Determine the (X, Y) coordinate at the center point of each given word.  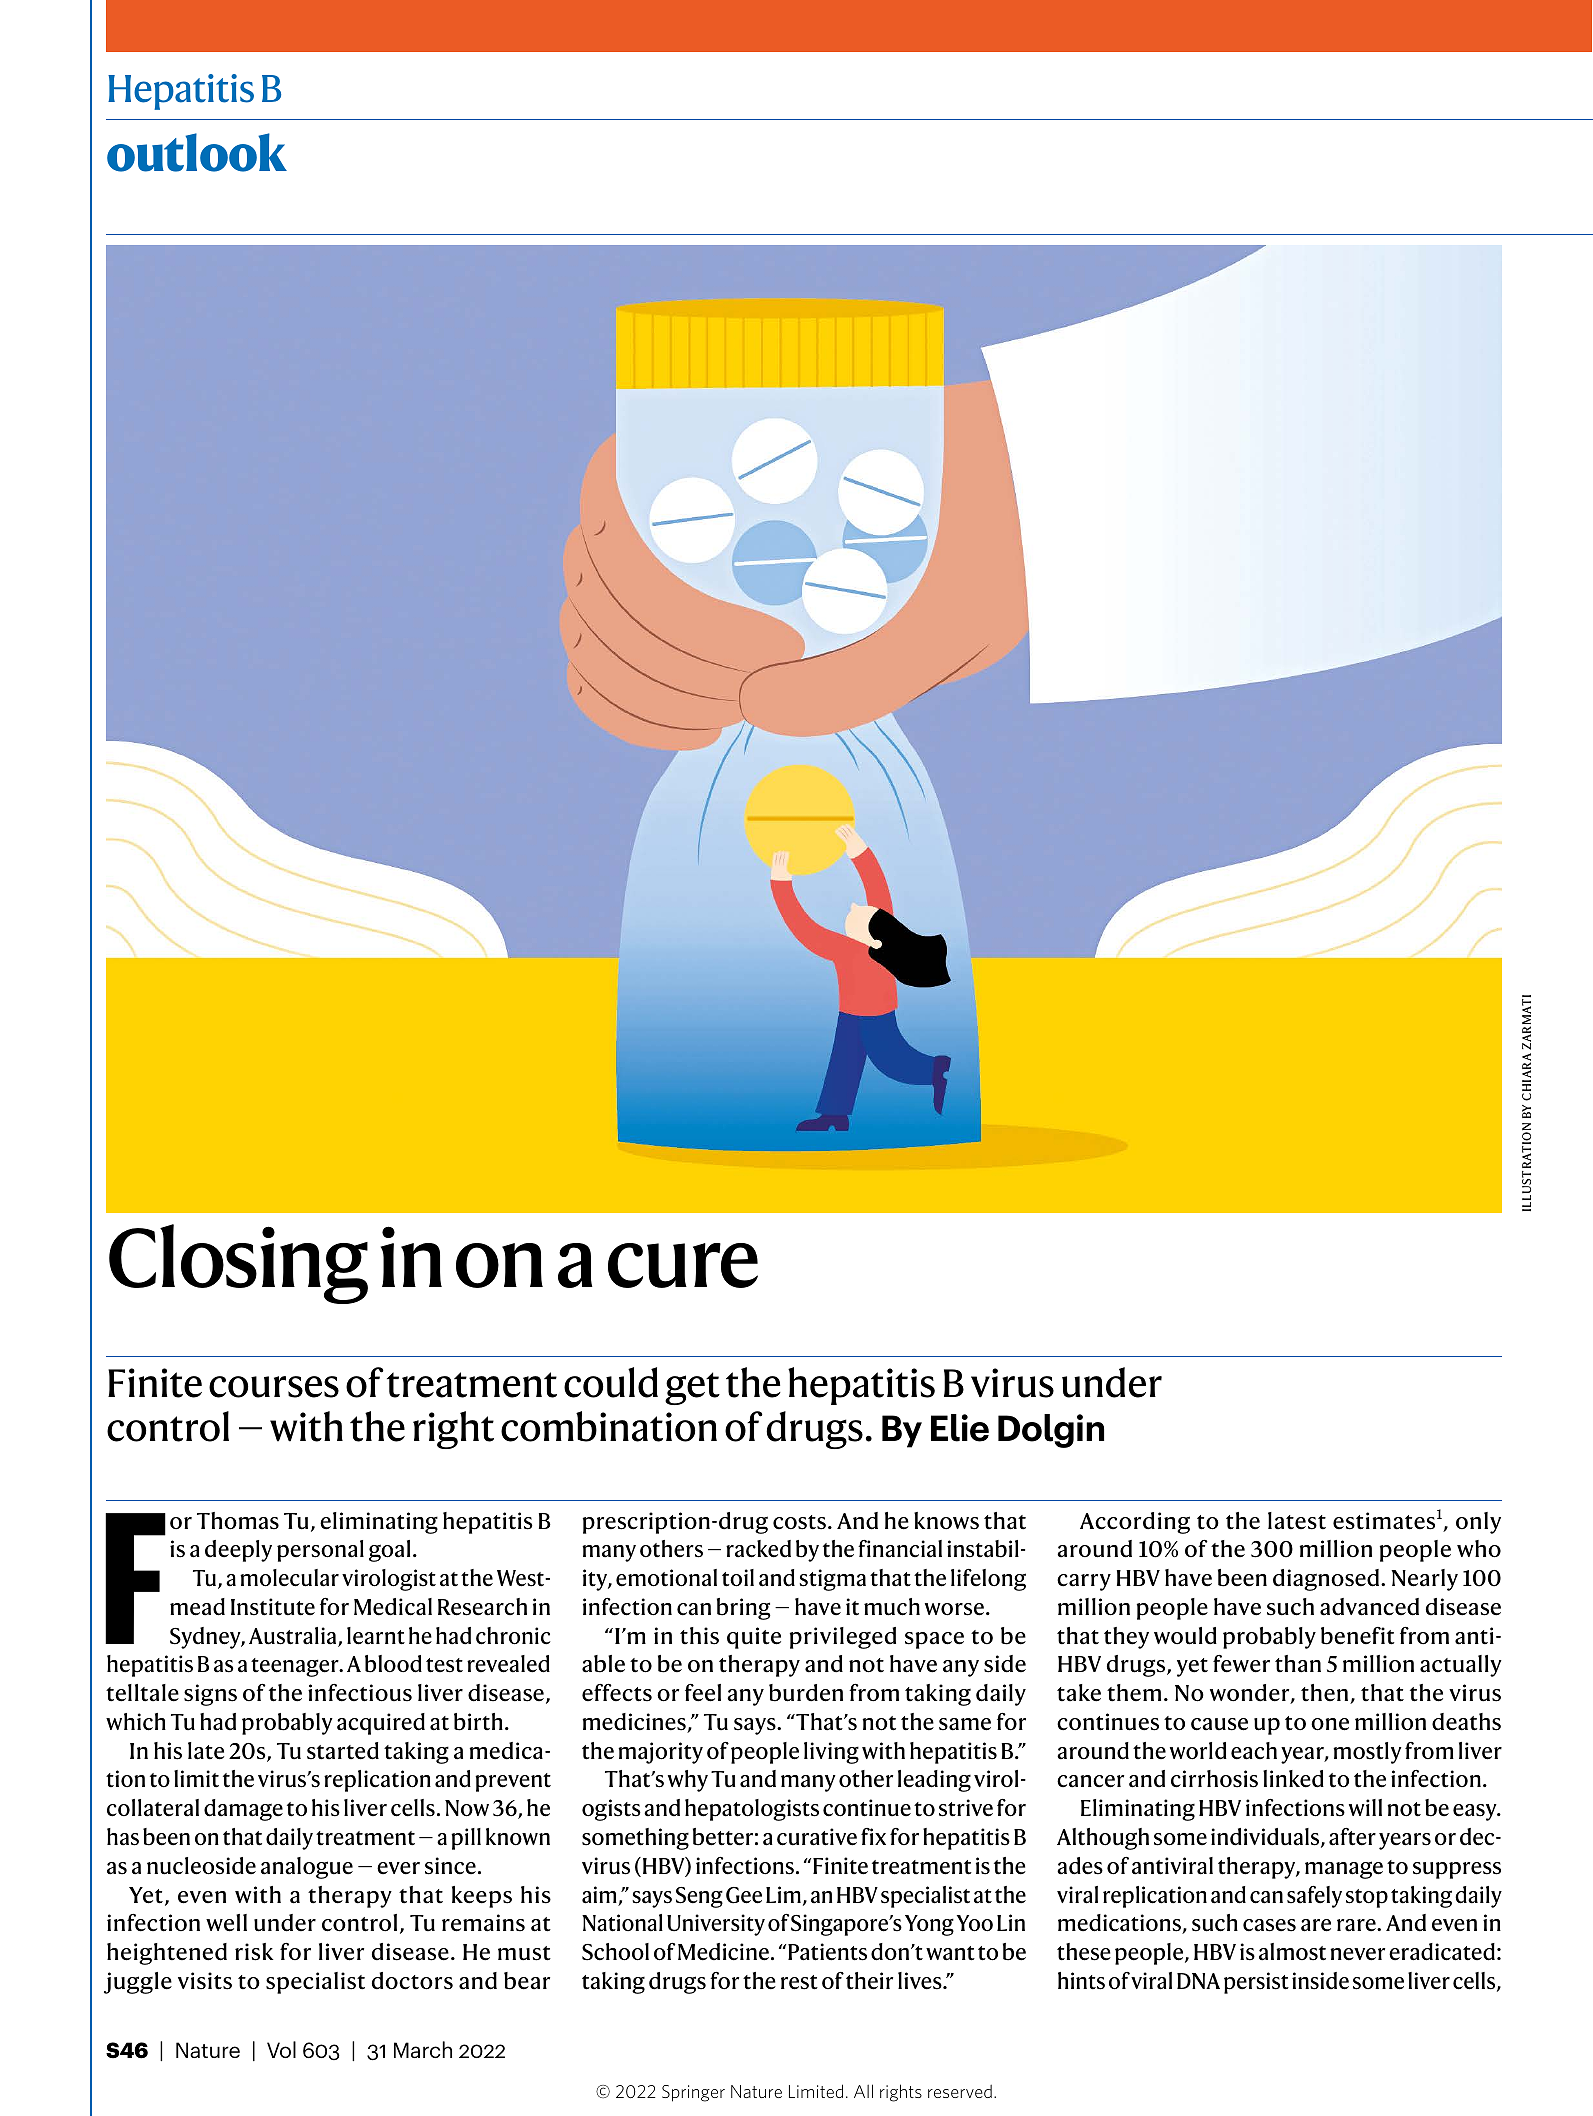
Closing (238, 1264)
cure (683, 1265)
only (1478, 1523)
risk (254, 1952)
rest (799, 1982)
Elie (960, 1428)
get (692, 1388)
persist (1256, 1983)
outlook (197, 152)
